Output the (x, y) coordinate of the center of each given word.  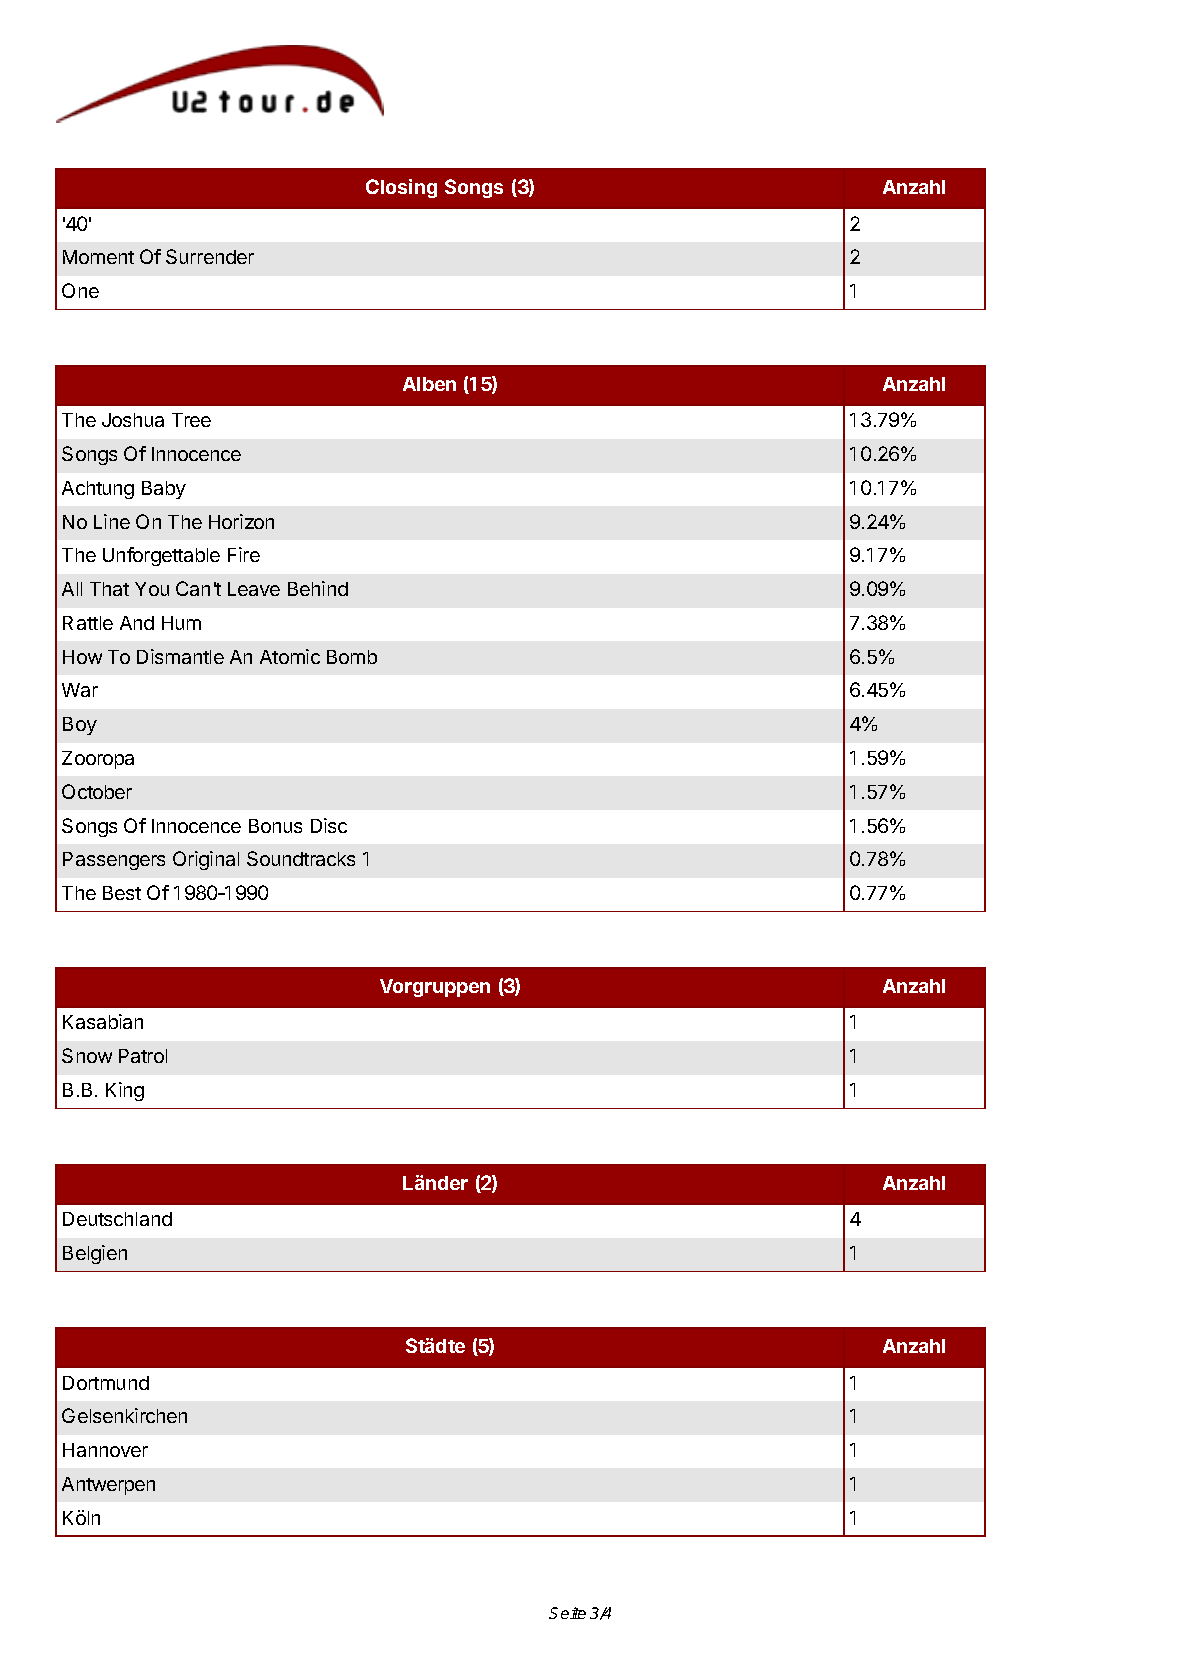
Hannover (105, 1450)
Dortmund (106, 1383)
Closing (401, 188)
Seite (567, 1613)
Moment (98, 257)
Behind (318, 588)
